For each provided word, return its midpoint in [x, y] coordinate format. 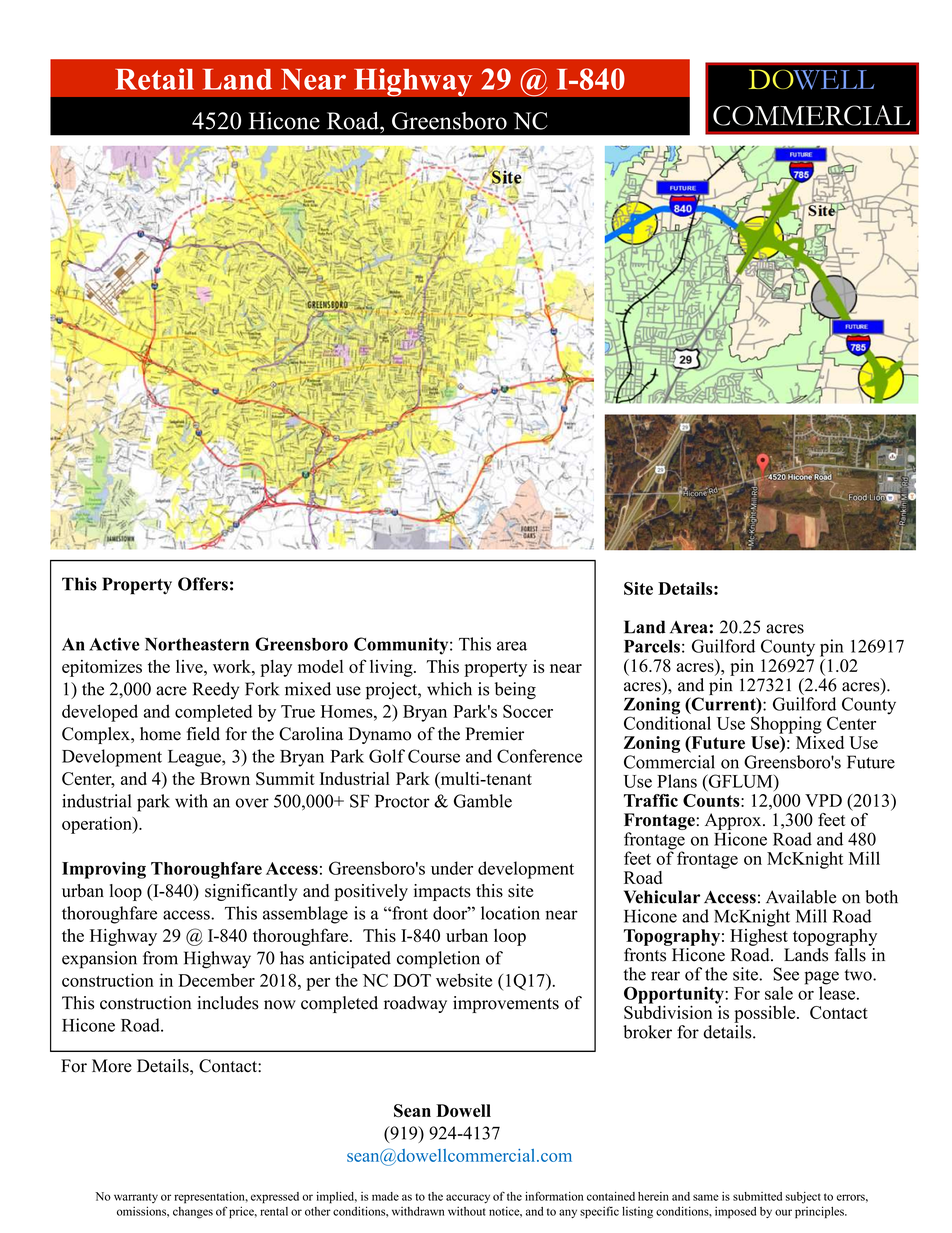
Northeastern [197, 644]
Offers [203, 584]
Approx [734, 821]
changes [193, 1213]
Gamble [483, 801]
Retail [154, 79]
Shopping [786, 725]
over [252, 803]
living [392, 668]
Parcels [652, 646]
